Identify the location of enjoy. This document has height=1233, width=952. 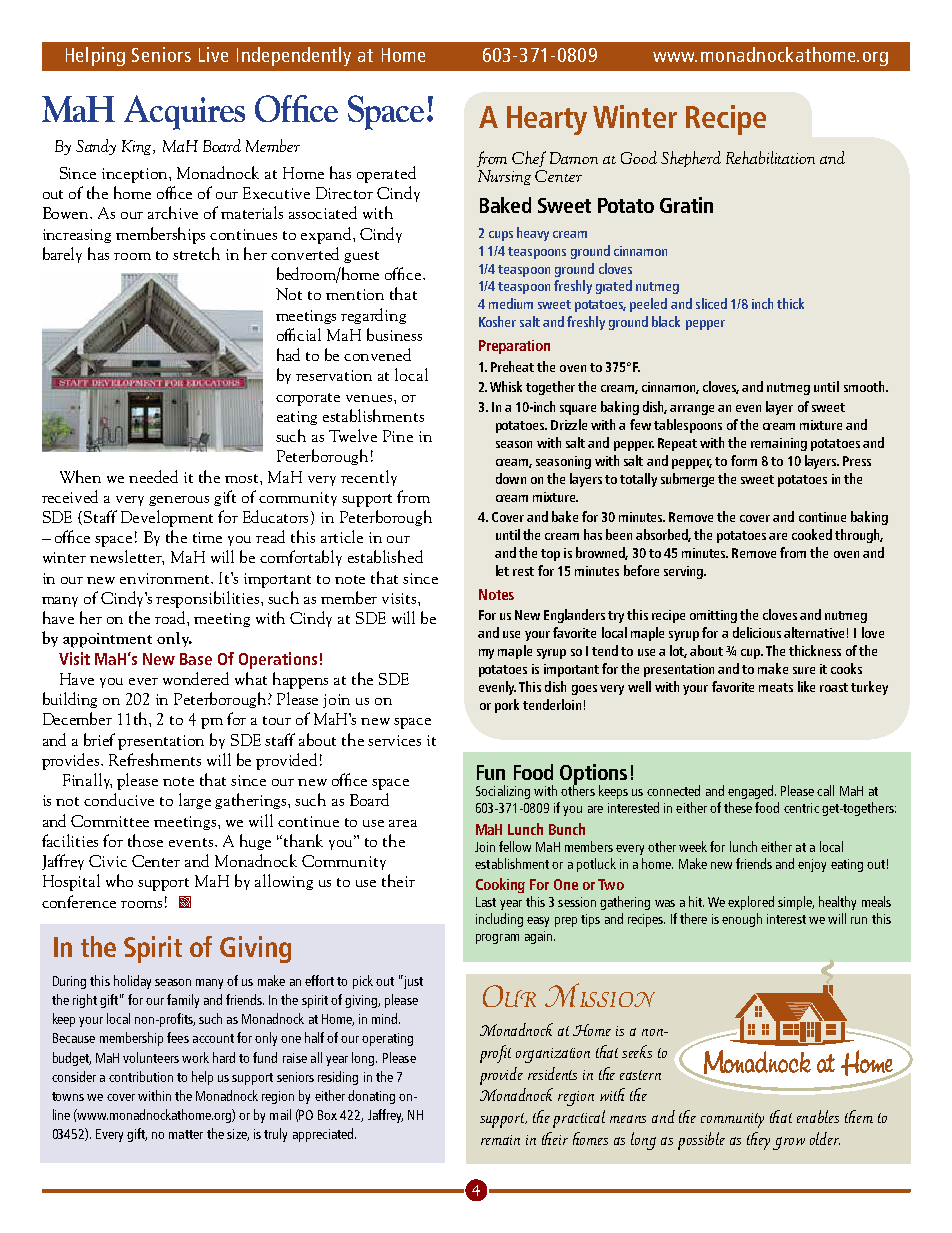
(812, 865).
